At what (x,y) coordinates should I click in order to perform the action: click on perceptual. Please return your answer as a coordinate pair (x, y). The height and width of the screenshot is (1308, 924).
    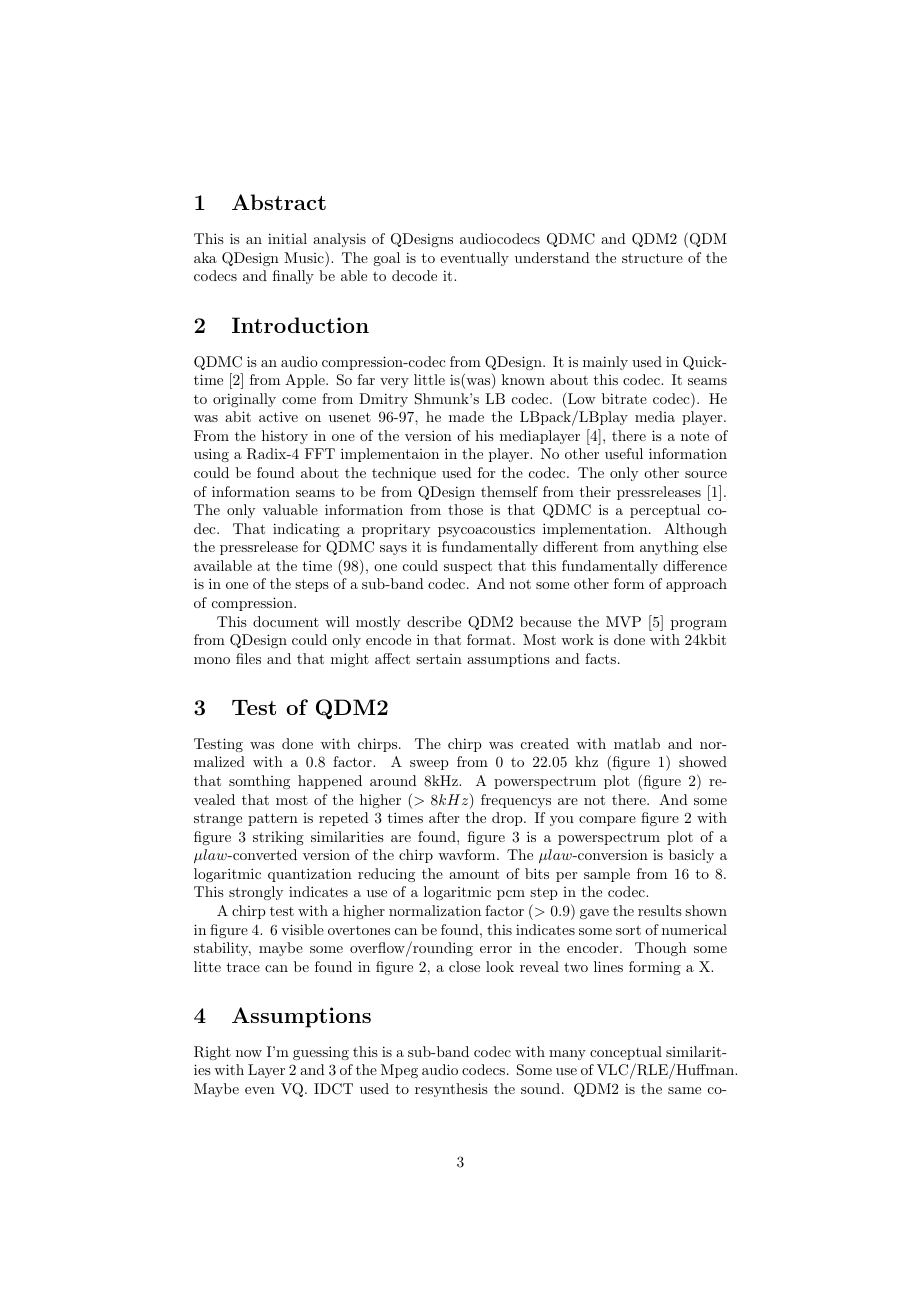
    Looking at the image, I should click on (665, 511).
